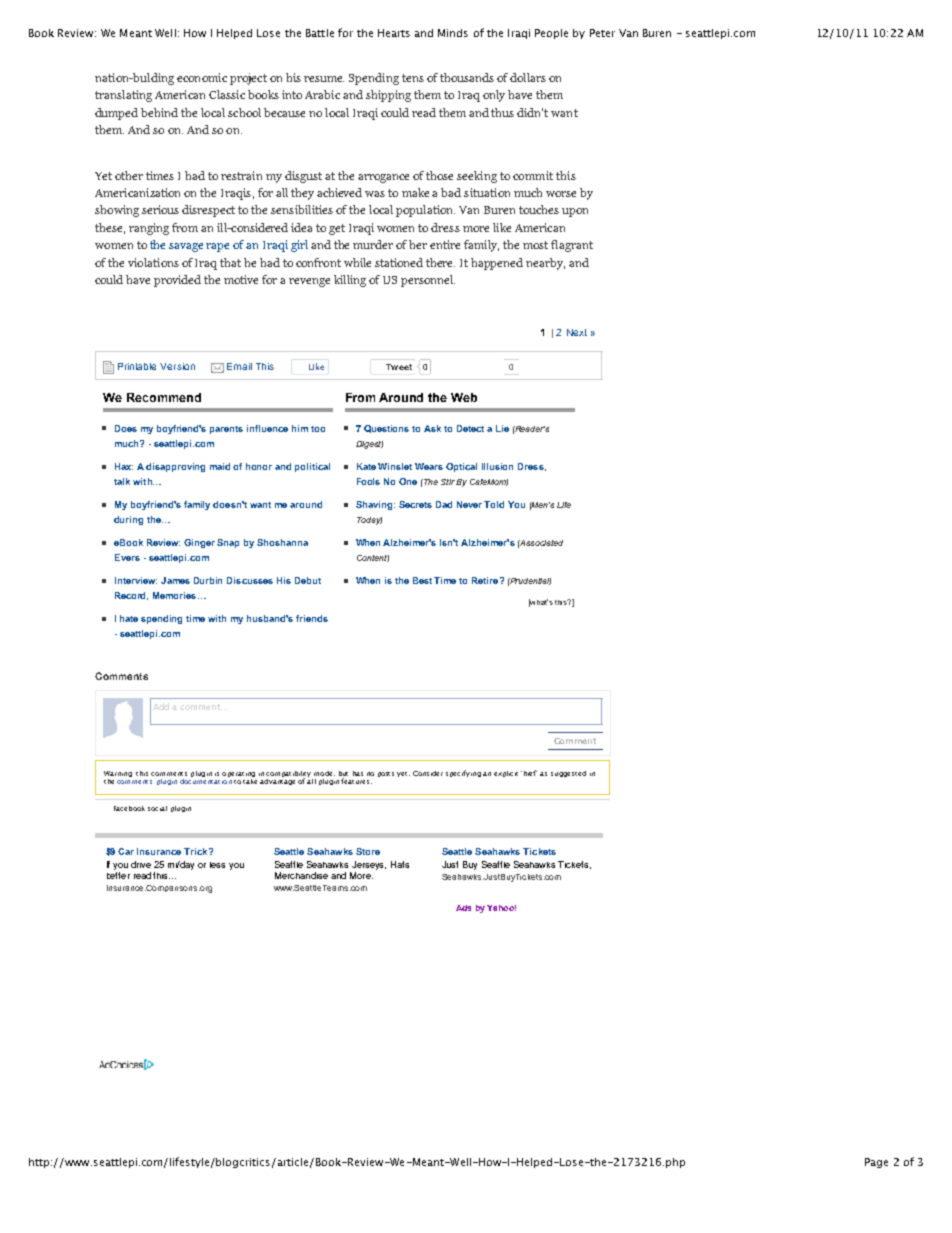 The width and height of the page is (952, 1233). Describe the element at coordinates (161, 706) in the page. I see `Add` at that location.
